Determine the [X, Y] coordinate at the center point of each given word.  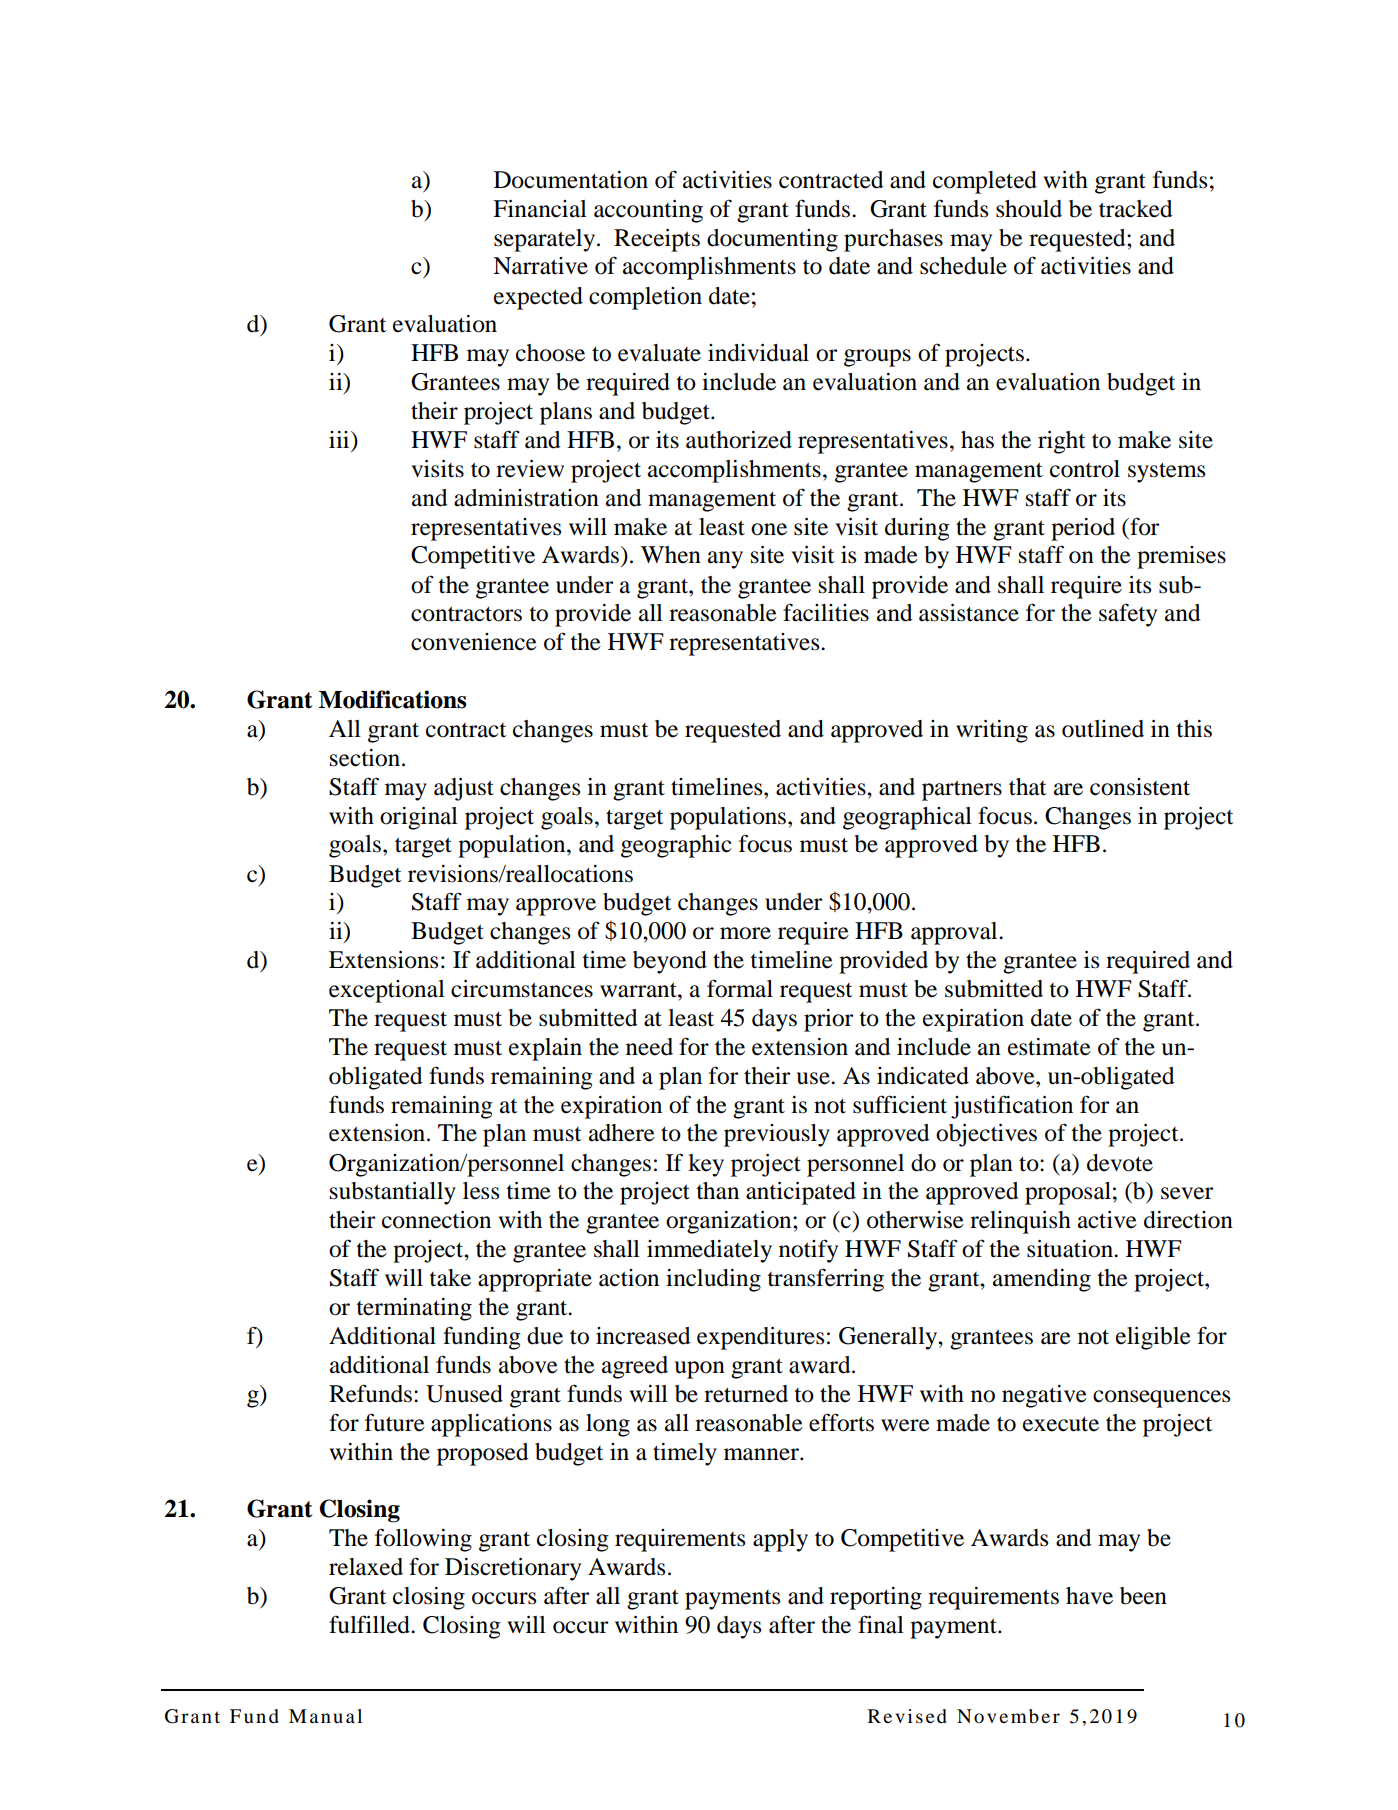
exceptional [387, 991]
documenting [772, 240]
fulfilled [370, 1624]
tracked [1136, 209]
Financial [540, 209]
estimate [1049, 1047]
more [745, 933]
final [881, 1624]
